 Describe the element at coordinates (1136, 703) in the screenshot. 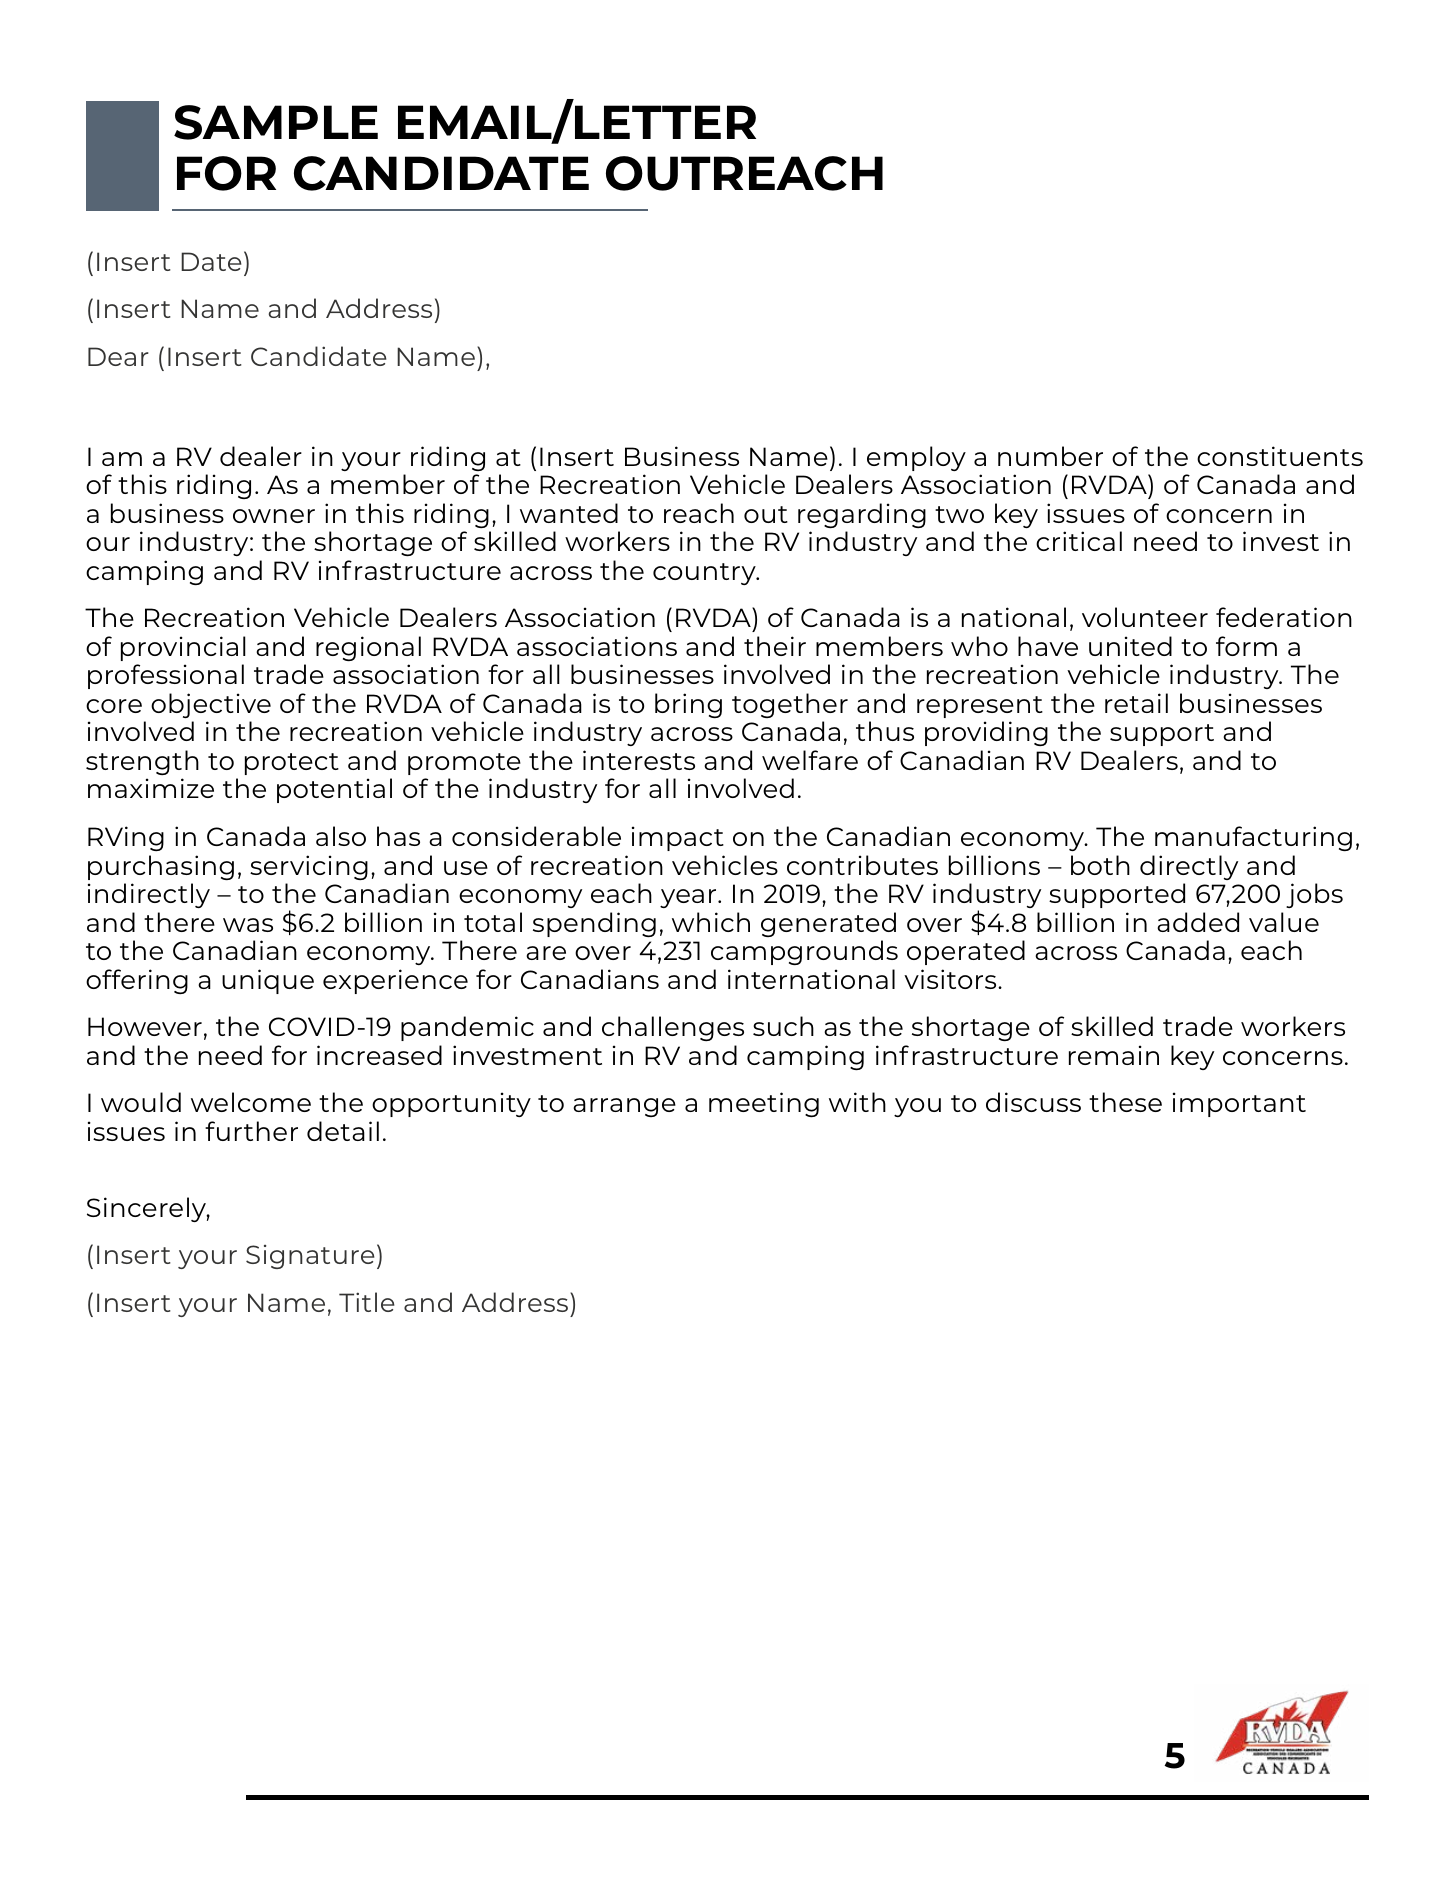

I see `retail` at that location.
